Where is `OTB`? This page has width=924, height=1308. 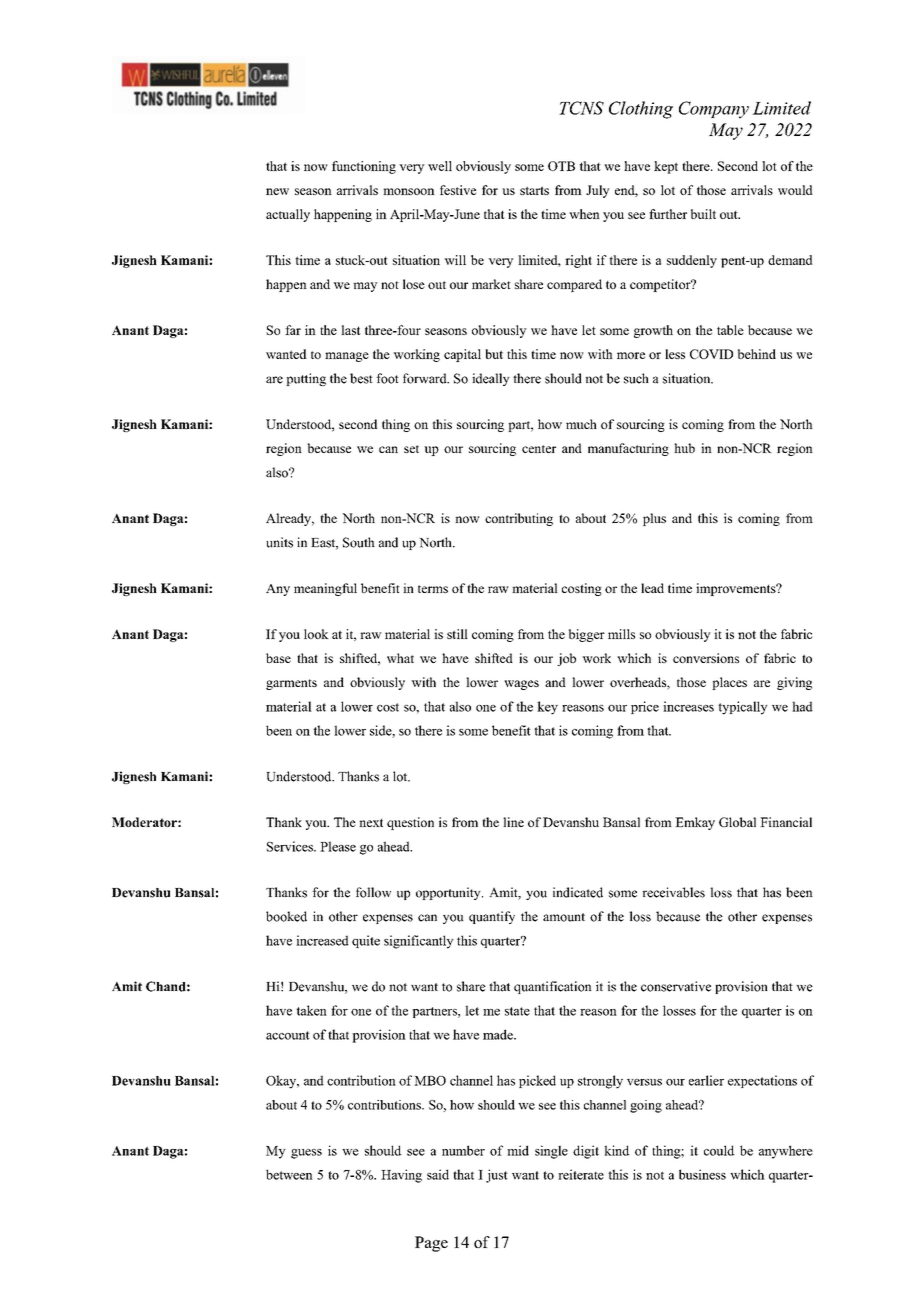 OTB is located at coordinates (561, 166).
